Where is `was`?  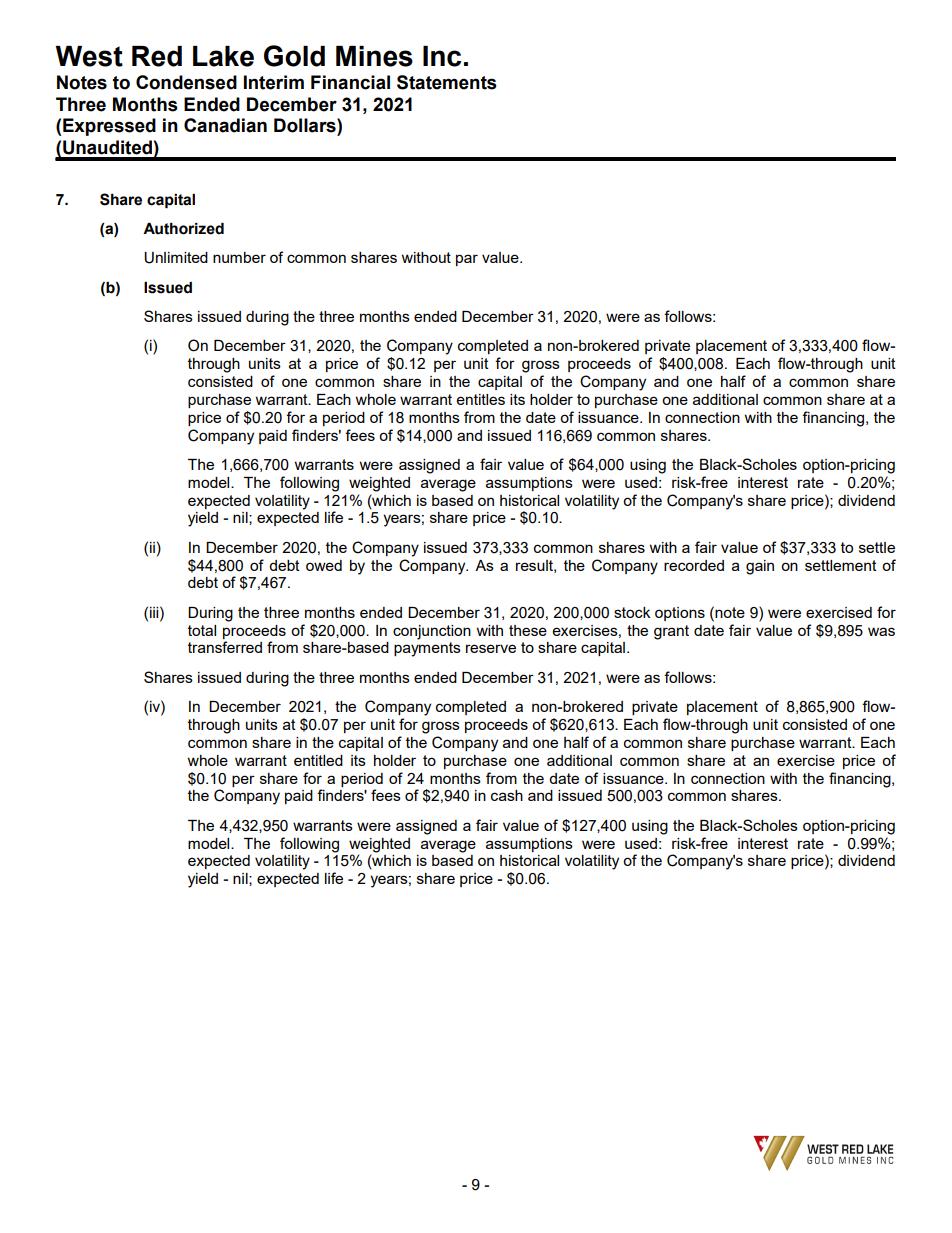
was is located at coordinates (881, 631).
